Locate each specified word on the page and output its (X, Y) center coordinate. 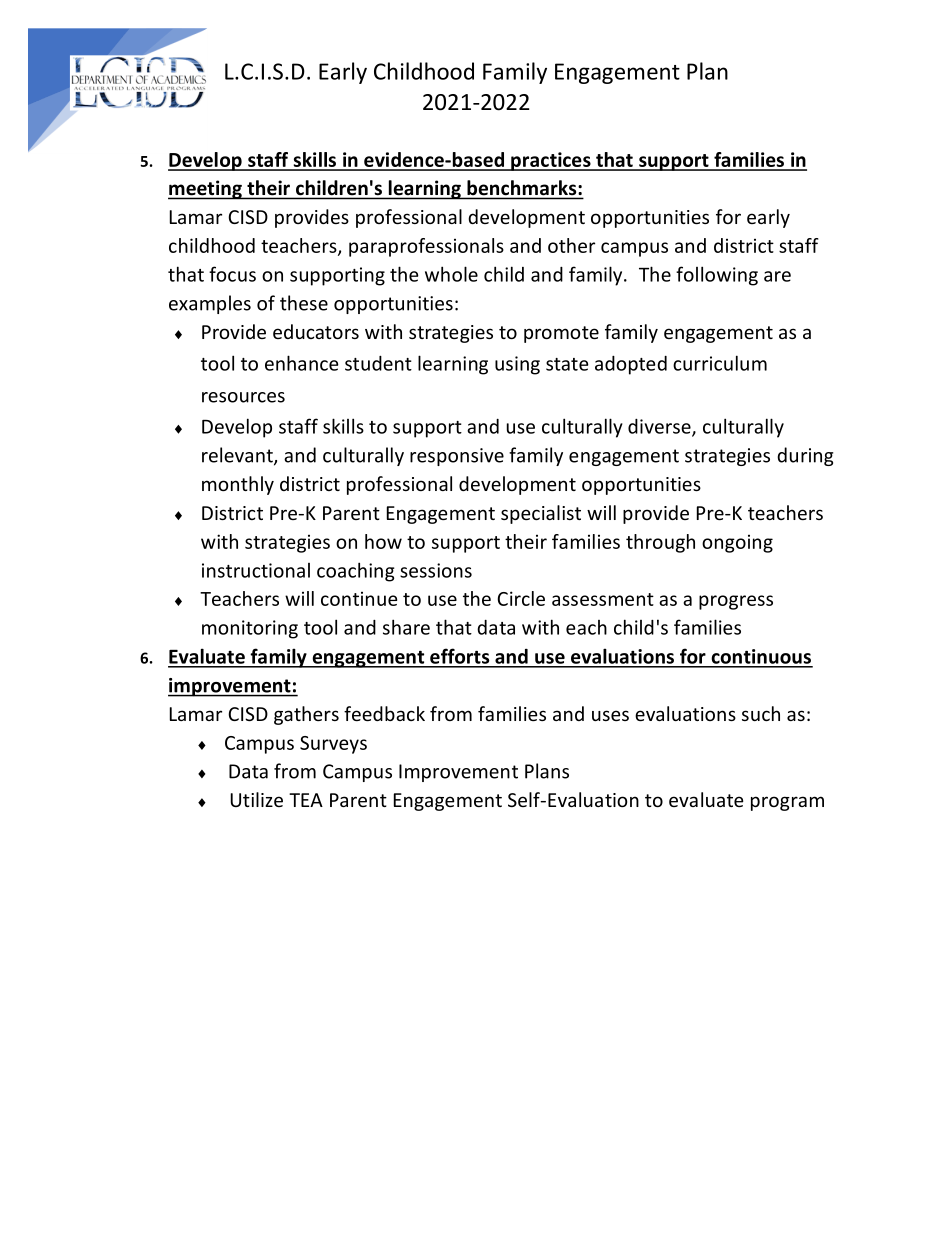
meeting (206, 190)
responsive (457, 457)
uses (610, 715)
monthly (238, 485)
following (717, 276)
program (787, 803)
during (805, 456)
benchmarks (521, 187)
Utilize (256, 799)
